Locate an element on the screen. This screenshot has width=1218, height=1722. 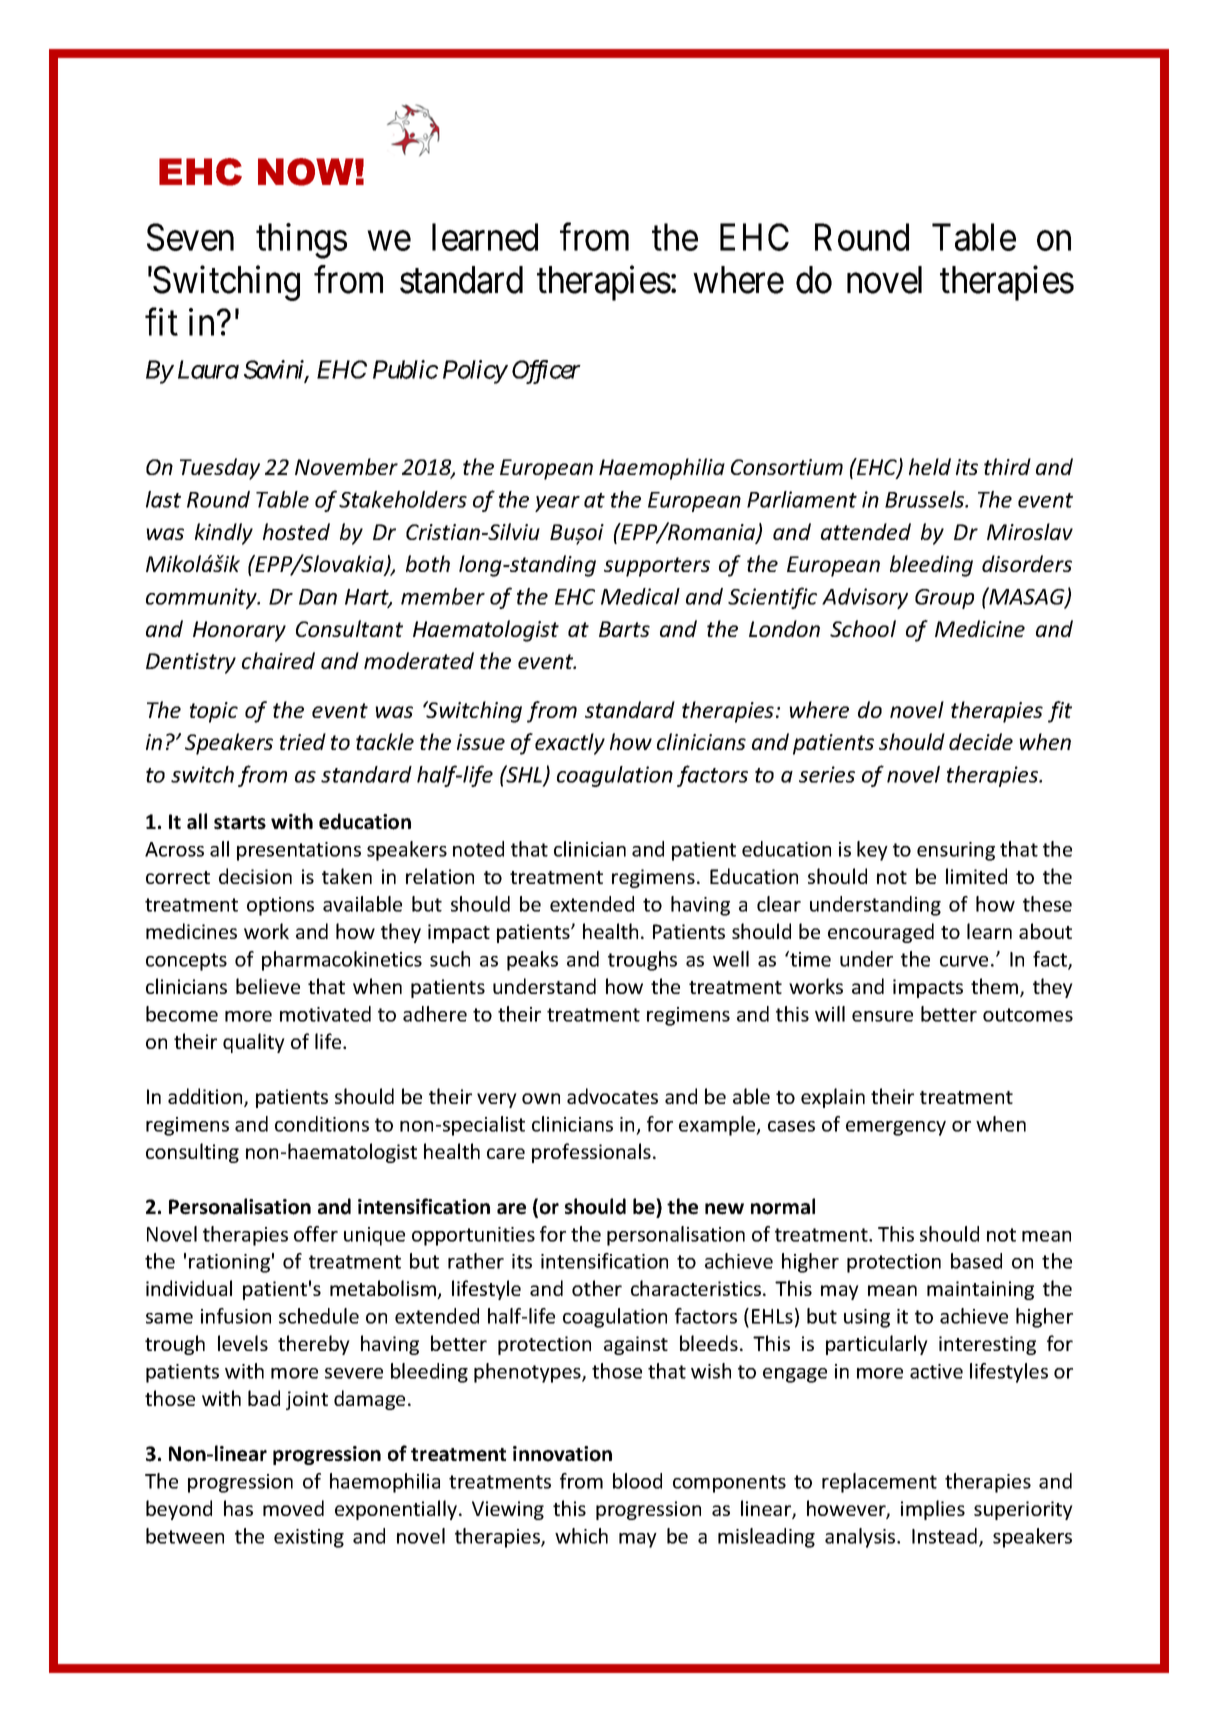
Seven is located at coordinates (190, 237).
